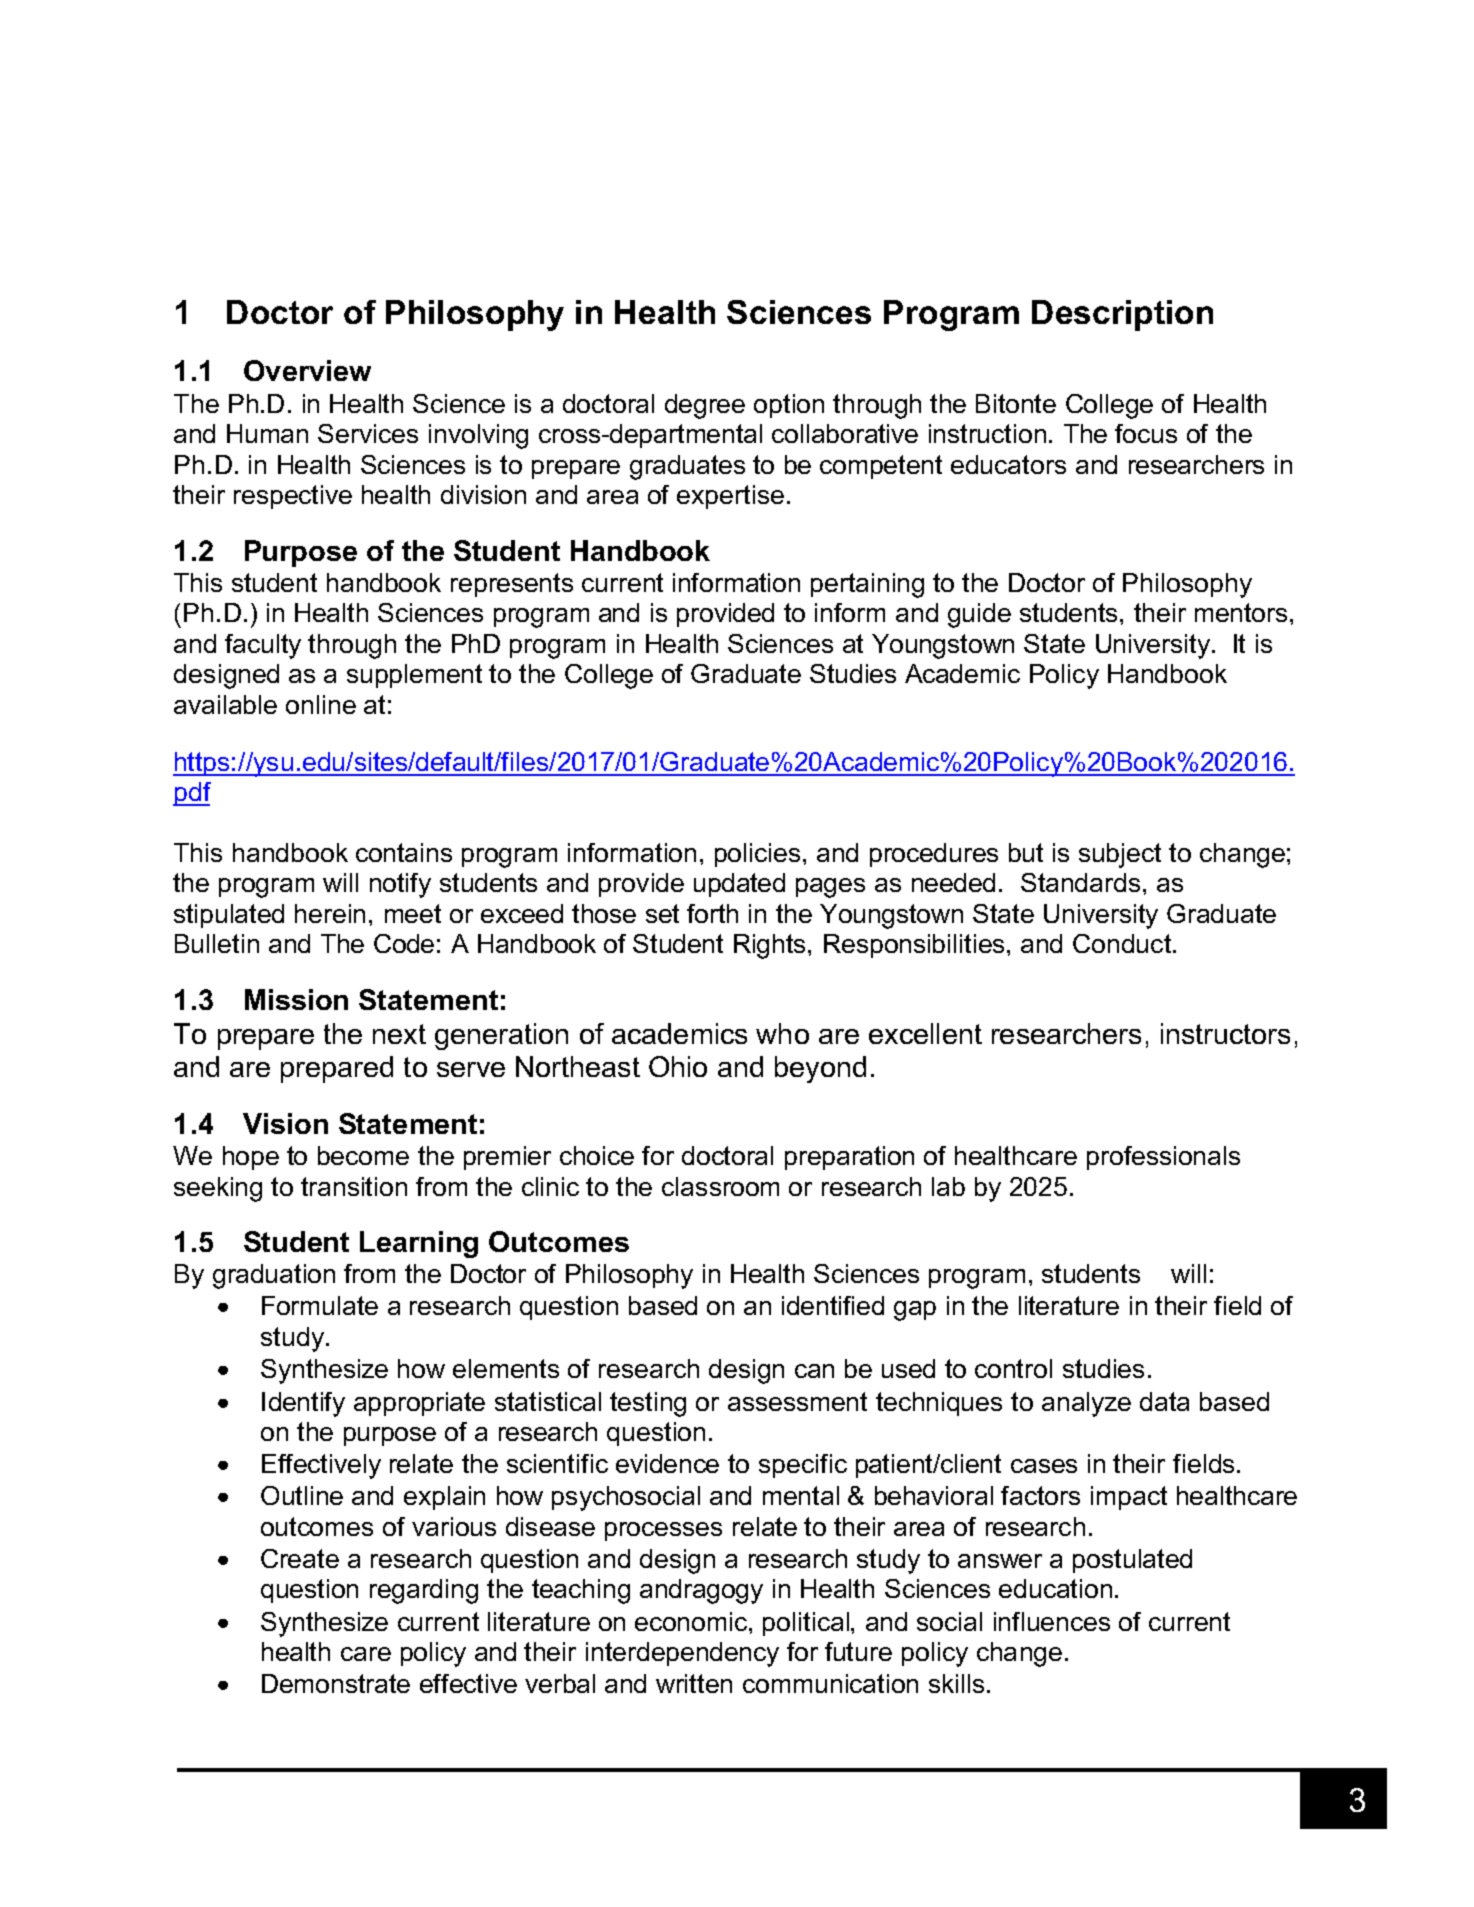 The height and width of the screenshot is (1907, 1474). Describe the element at coordinates (1122, 315) in the screenshot. I see `Description` at that location.
